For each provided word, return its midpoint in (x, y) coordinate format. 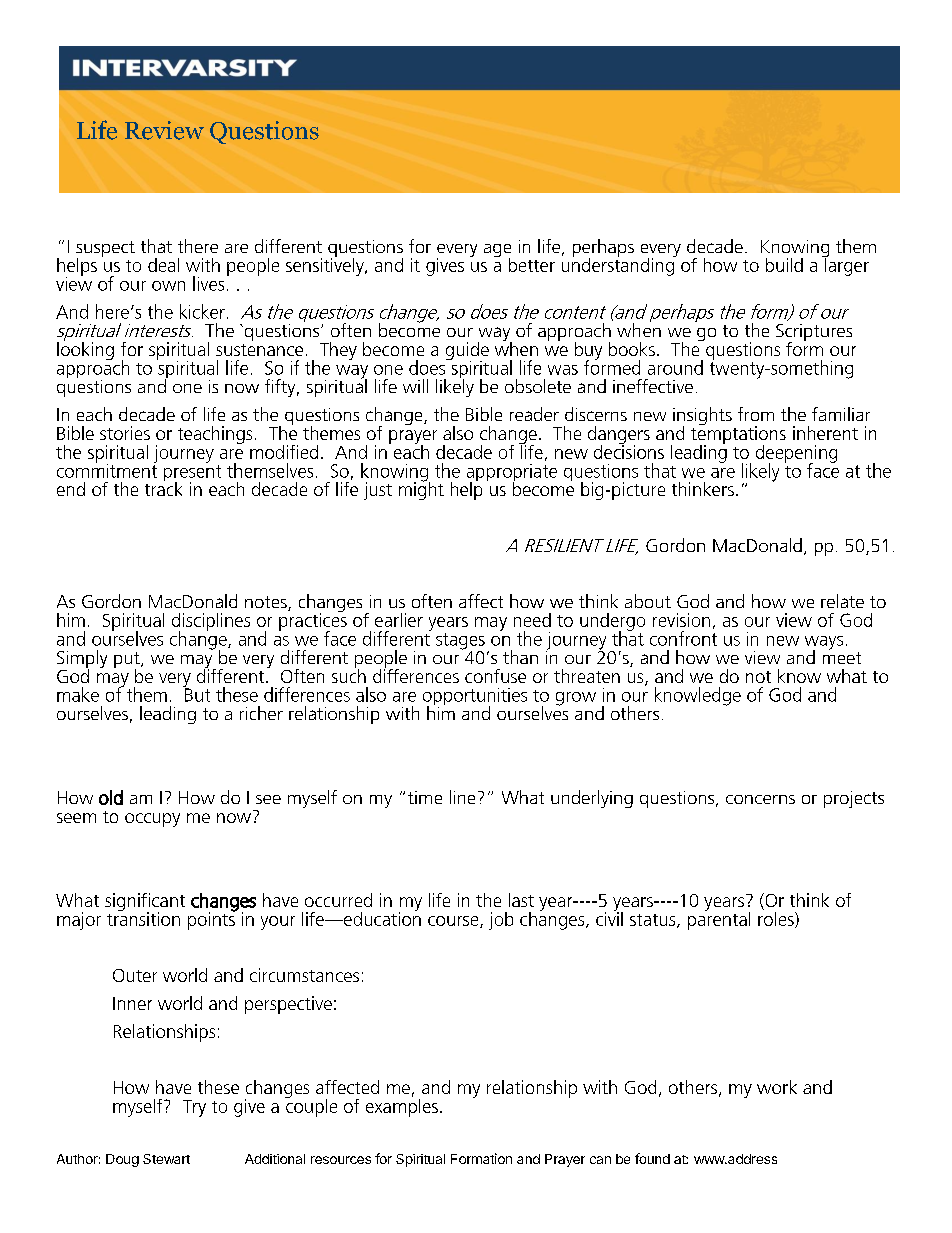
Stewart (166, 1159)
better (532, 265)
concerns (760, 799)
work (777, 1087)
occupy (152, 820)
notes (267, 603)
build (784, 265)
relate (842, 601)
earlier (399, 620)
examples (402, 1106)
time (425, 797)
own (168, 286)
